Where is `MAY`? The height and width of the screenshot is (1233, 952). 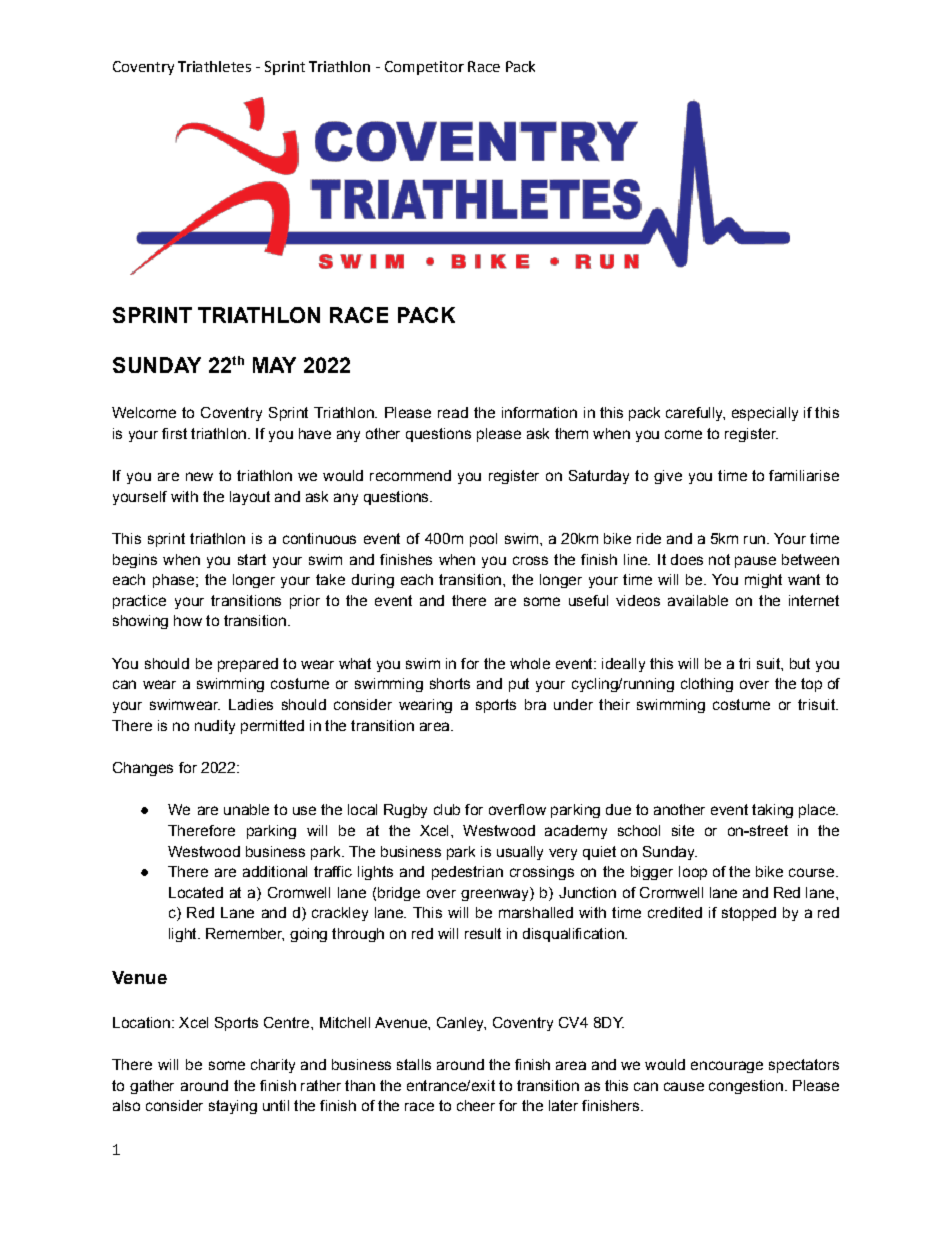 MAY is located at coordinates (274, 365).
